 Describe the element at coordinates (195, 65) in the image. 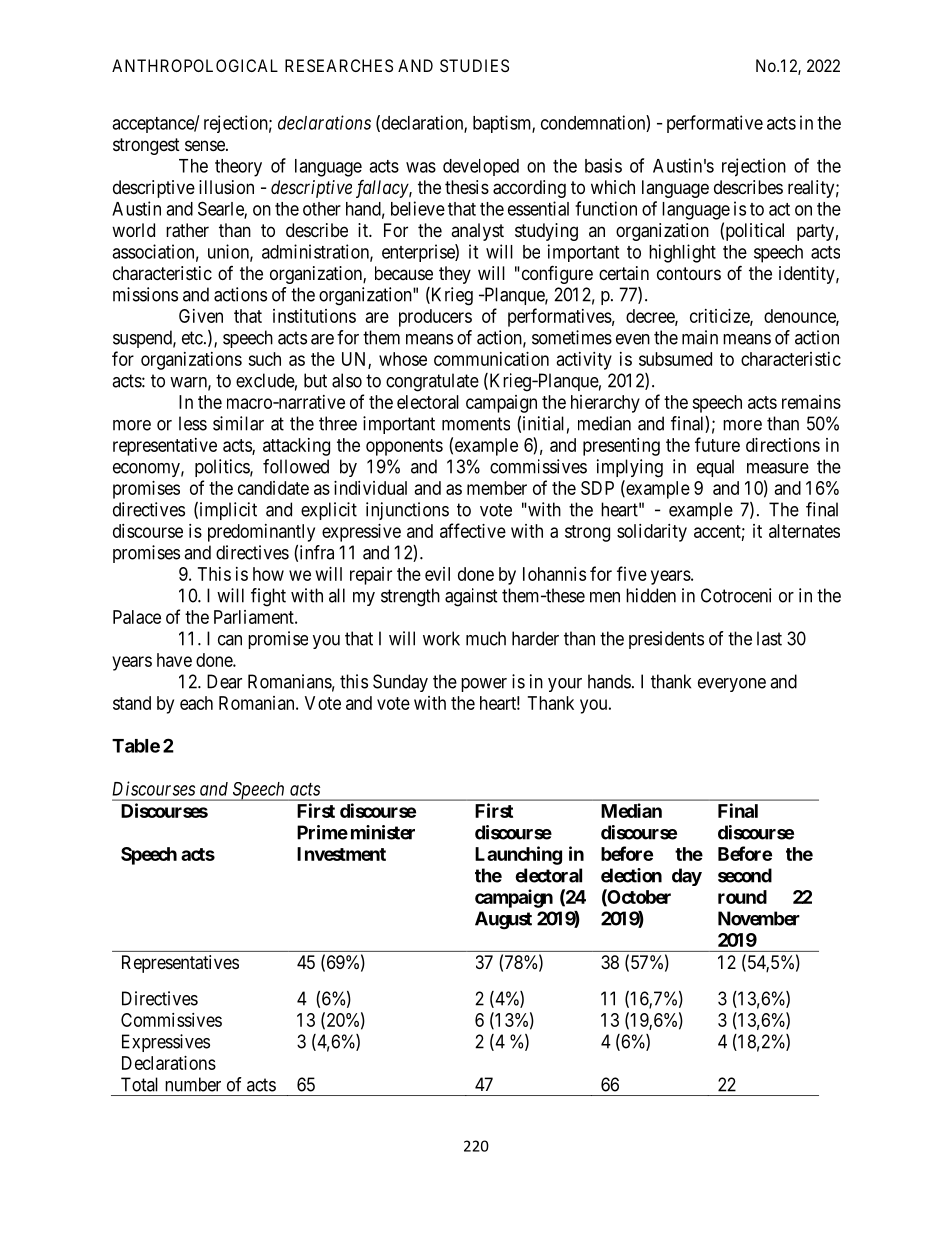

I see `ANTHROPOLOGICAL` at that location.
